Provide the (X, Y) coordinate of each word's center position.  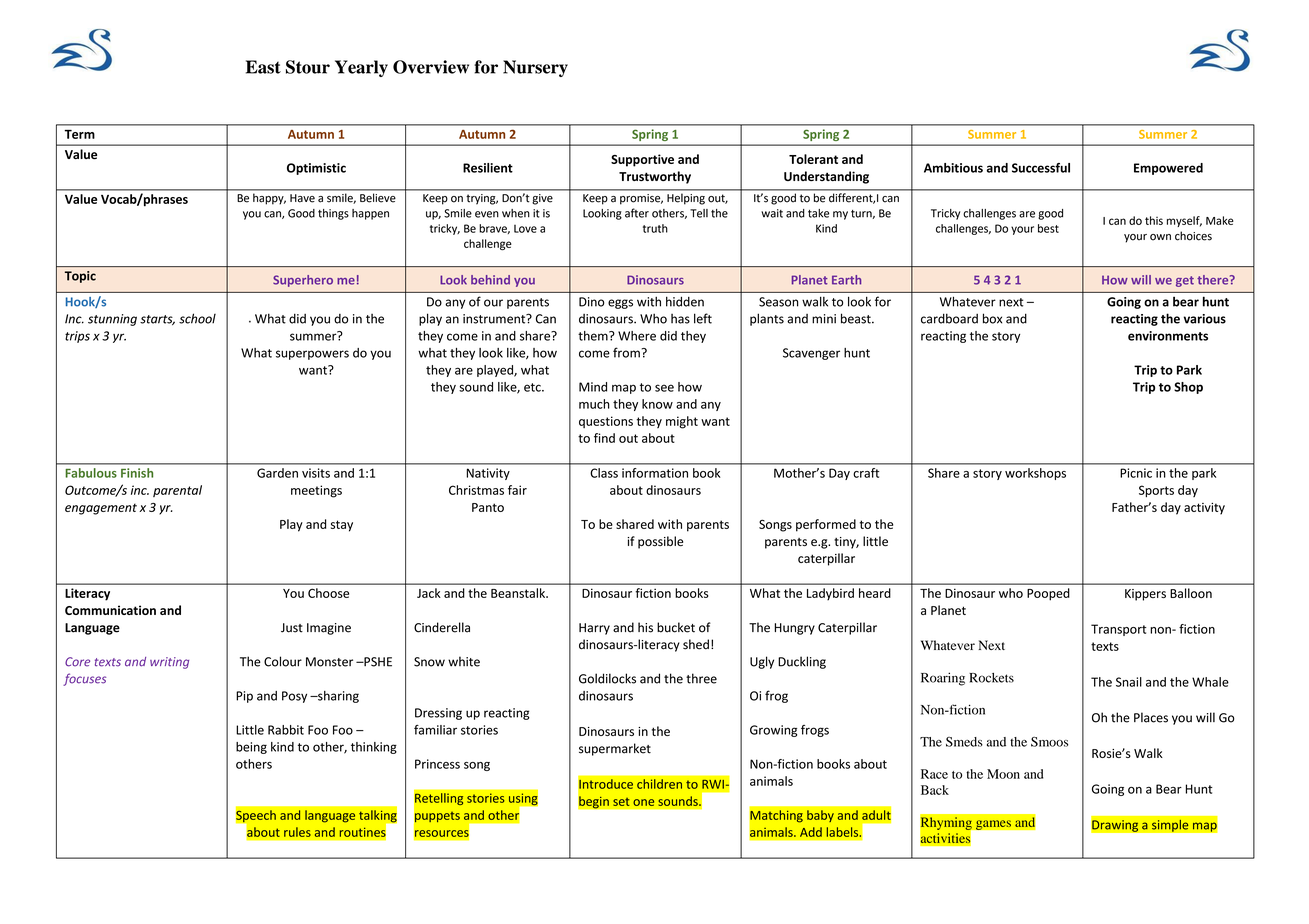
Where (637, 336)
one (643, 802)
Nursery (535, 68)
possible (660, 542)
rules (297, 832)
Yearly (361, 68)
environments (1168, 336)
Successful (1041, 168)
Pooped (1048, 594)
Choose (328, 593)
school (197, 318)
